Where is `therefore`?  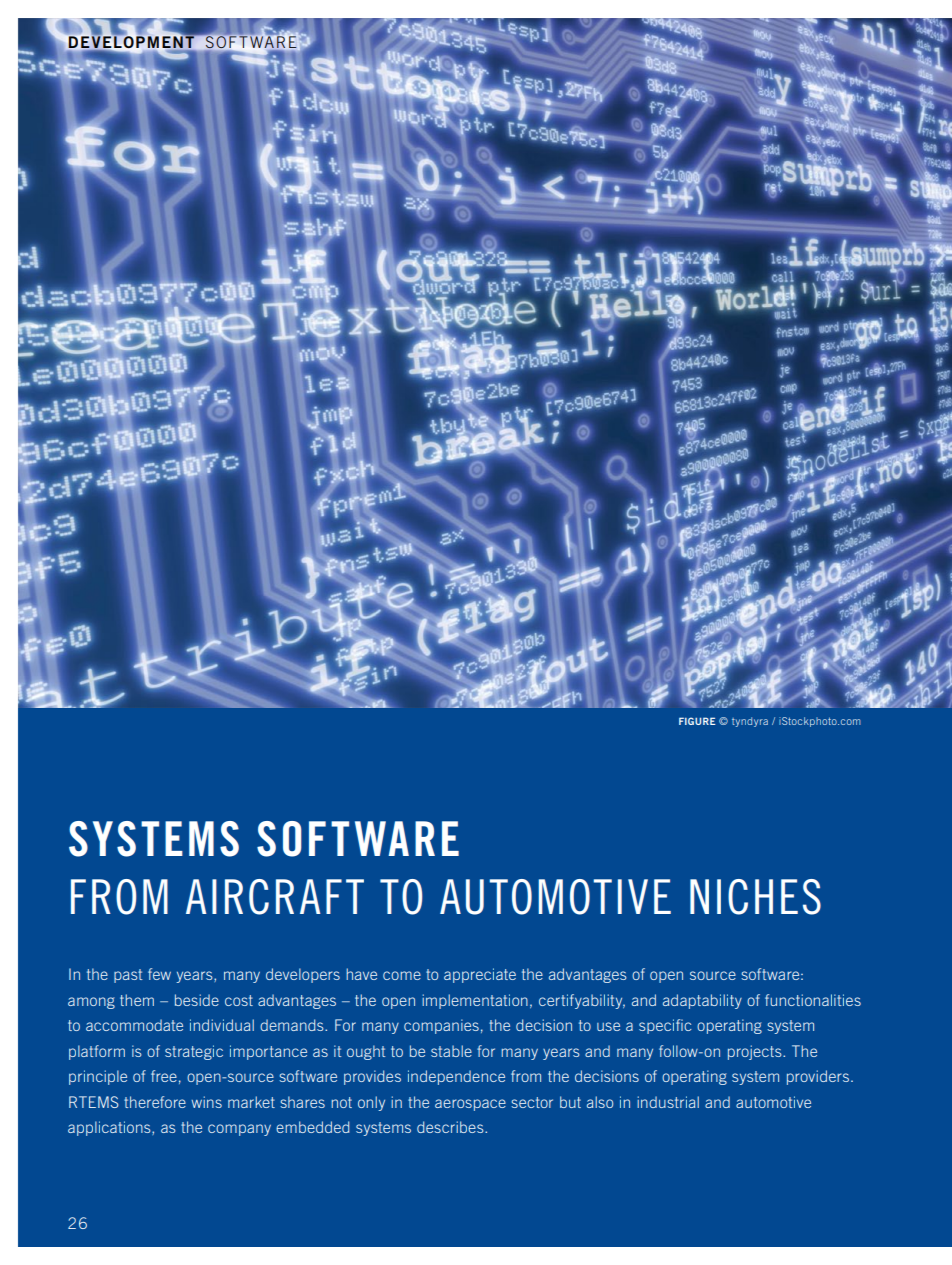 therefore is located at coordinates (155, 1102).
